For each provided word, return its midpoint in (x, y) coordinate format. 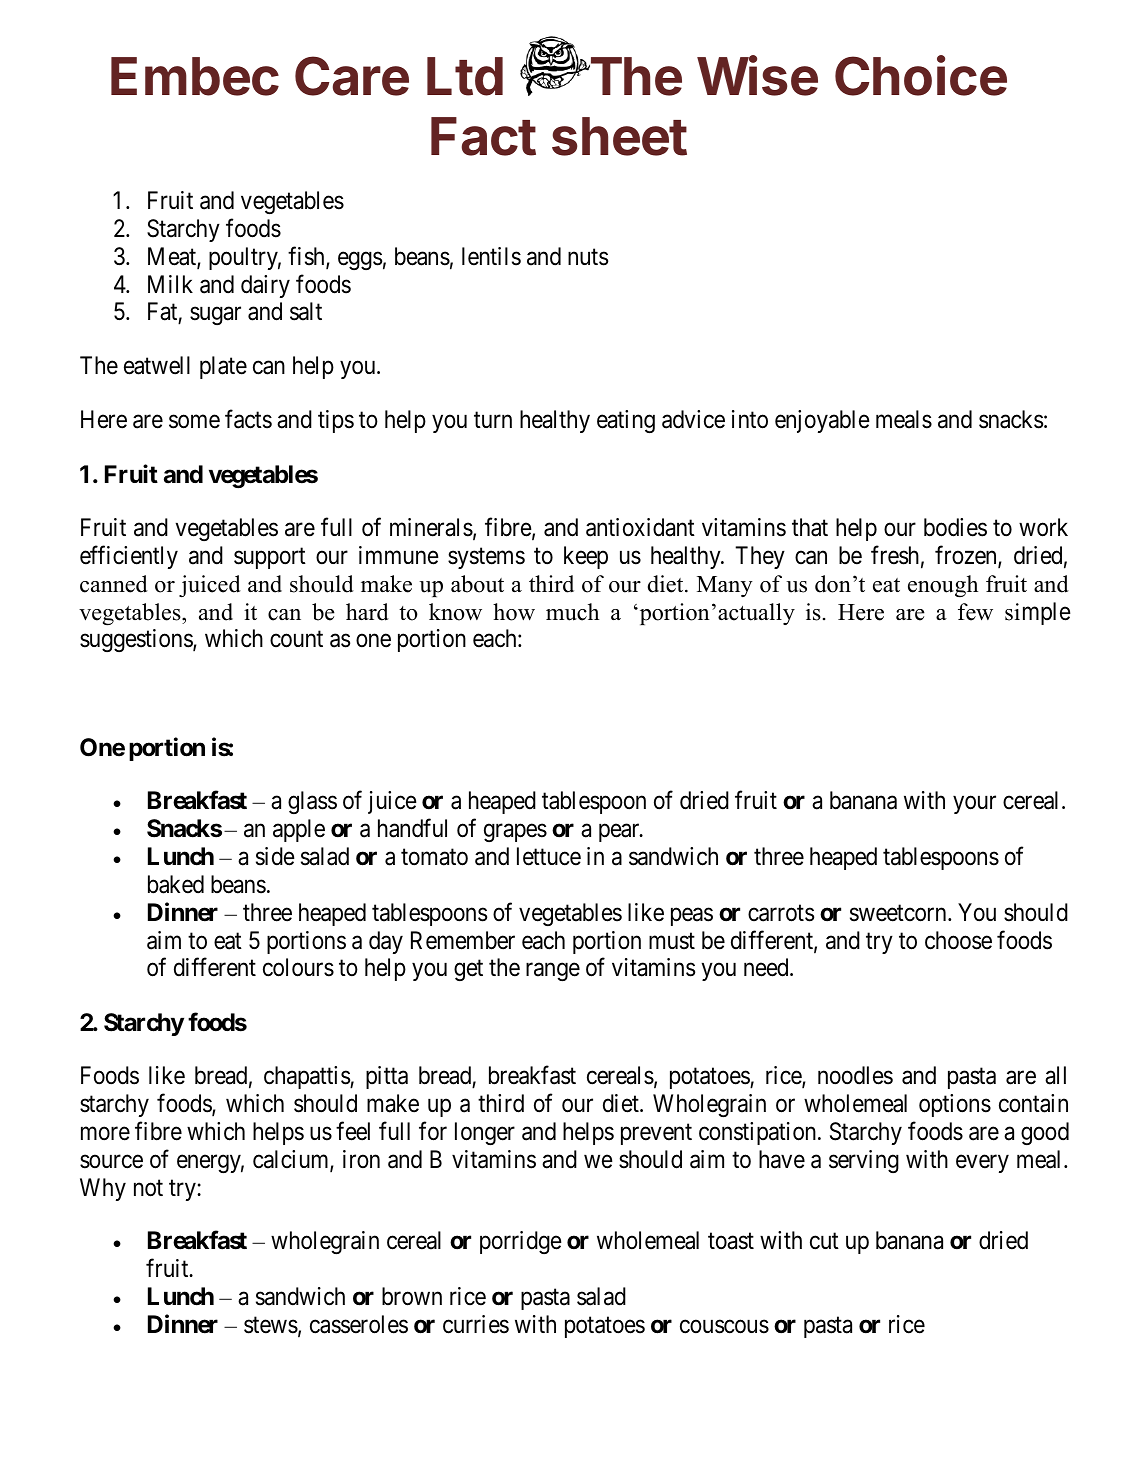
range (553, 972)
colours (298, 967)
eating (626, 421)
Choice (921, 75)
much (572, 612)
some (194, 422)
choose (958, 940)
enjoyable (822, 421)
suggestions (137, 640)
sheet (619, 136)
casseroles (359, 1324)
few (975, 612)
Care (352, 76)
